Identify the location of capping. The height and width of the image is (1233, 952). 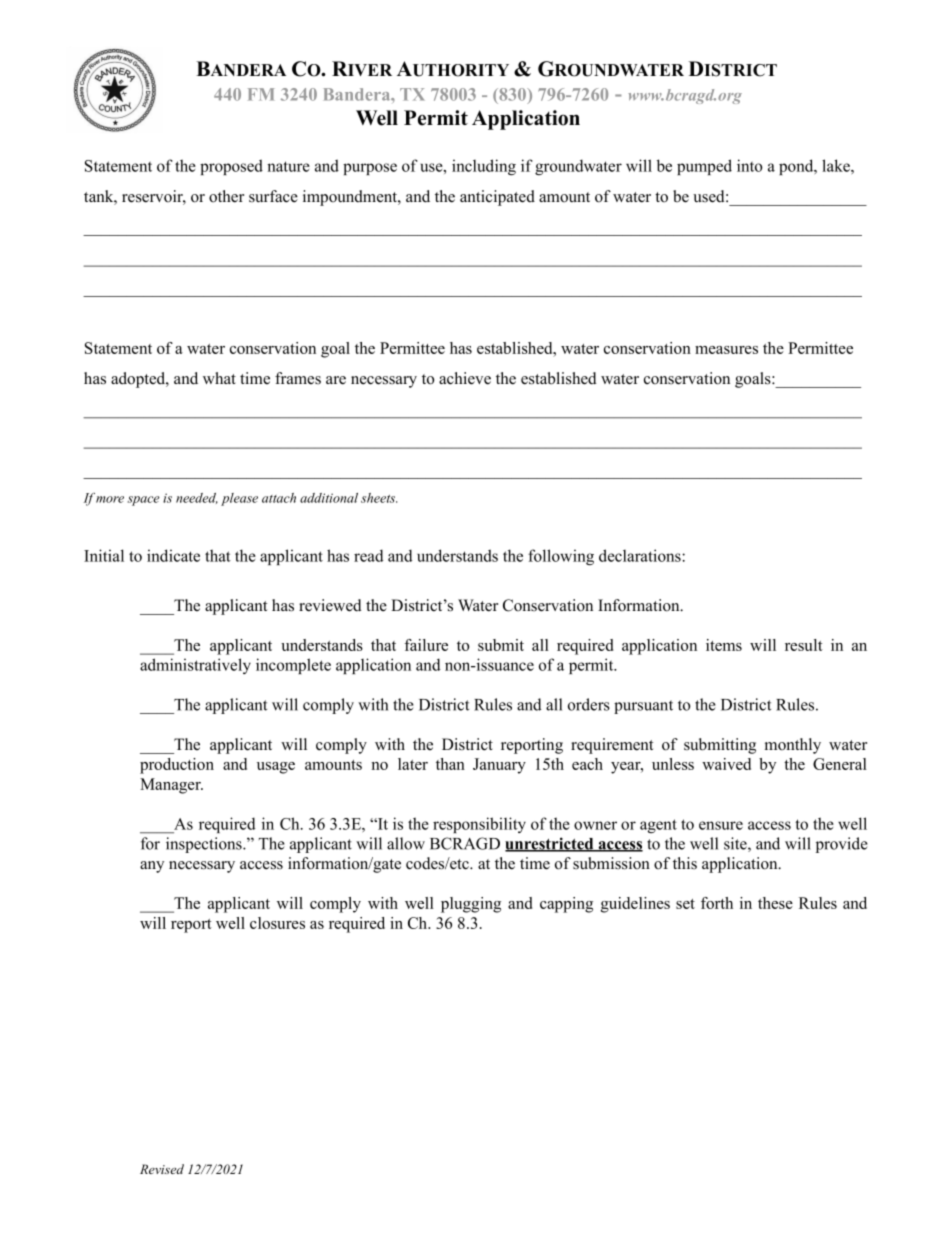
(566, 905).
